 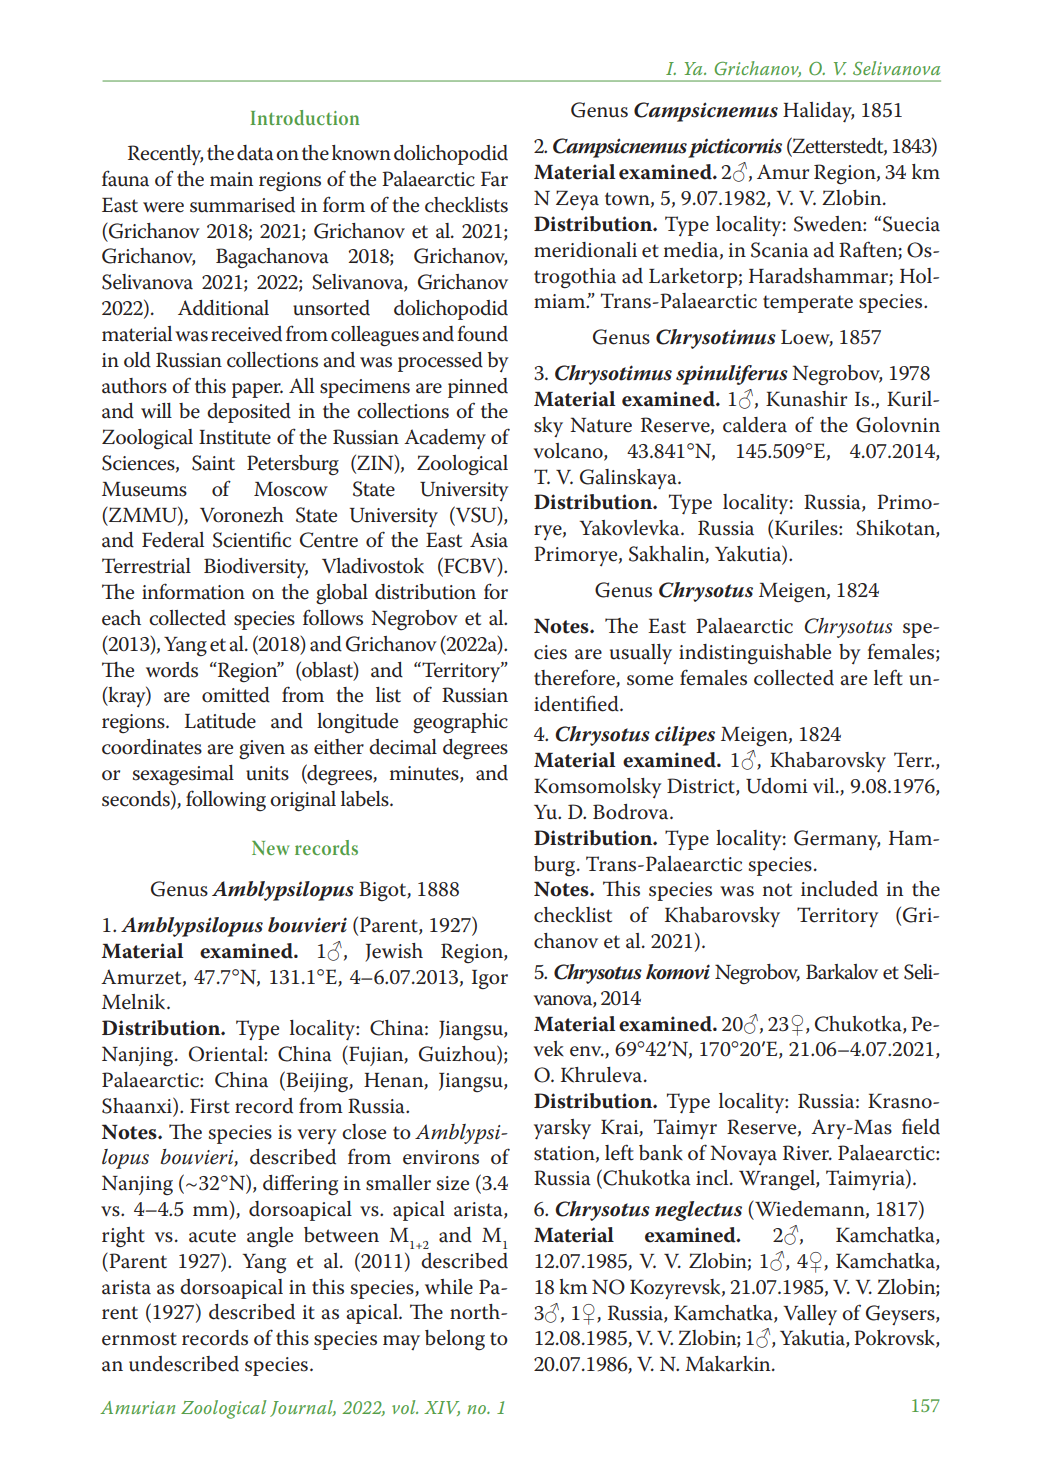 I want to click on Academy, so click(x=445, y=439).
